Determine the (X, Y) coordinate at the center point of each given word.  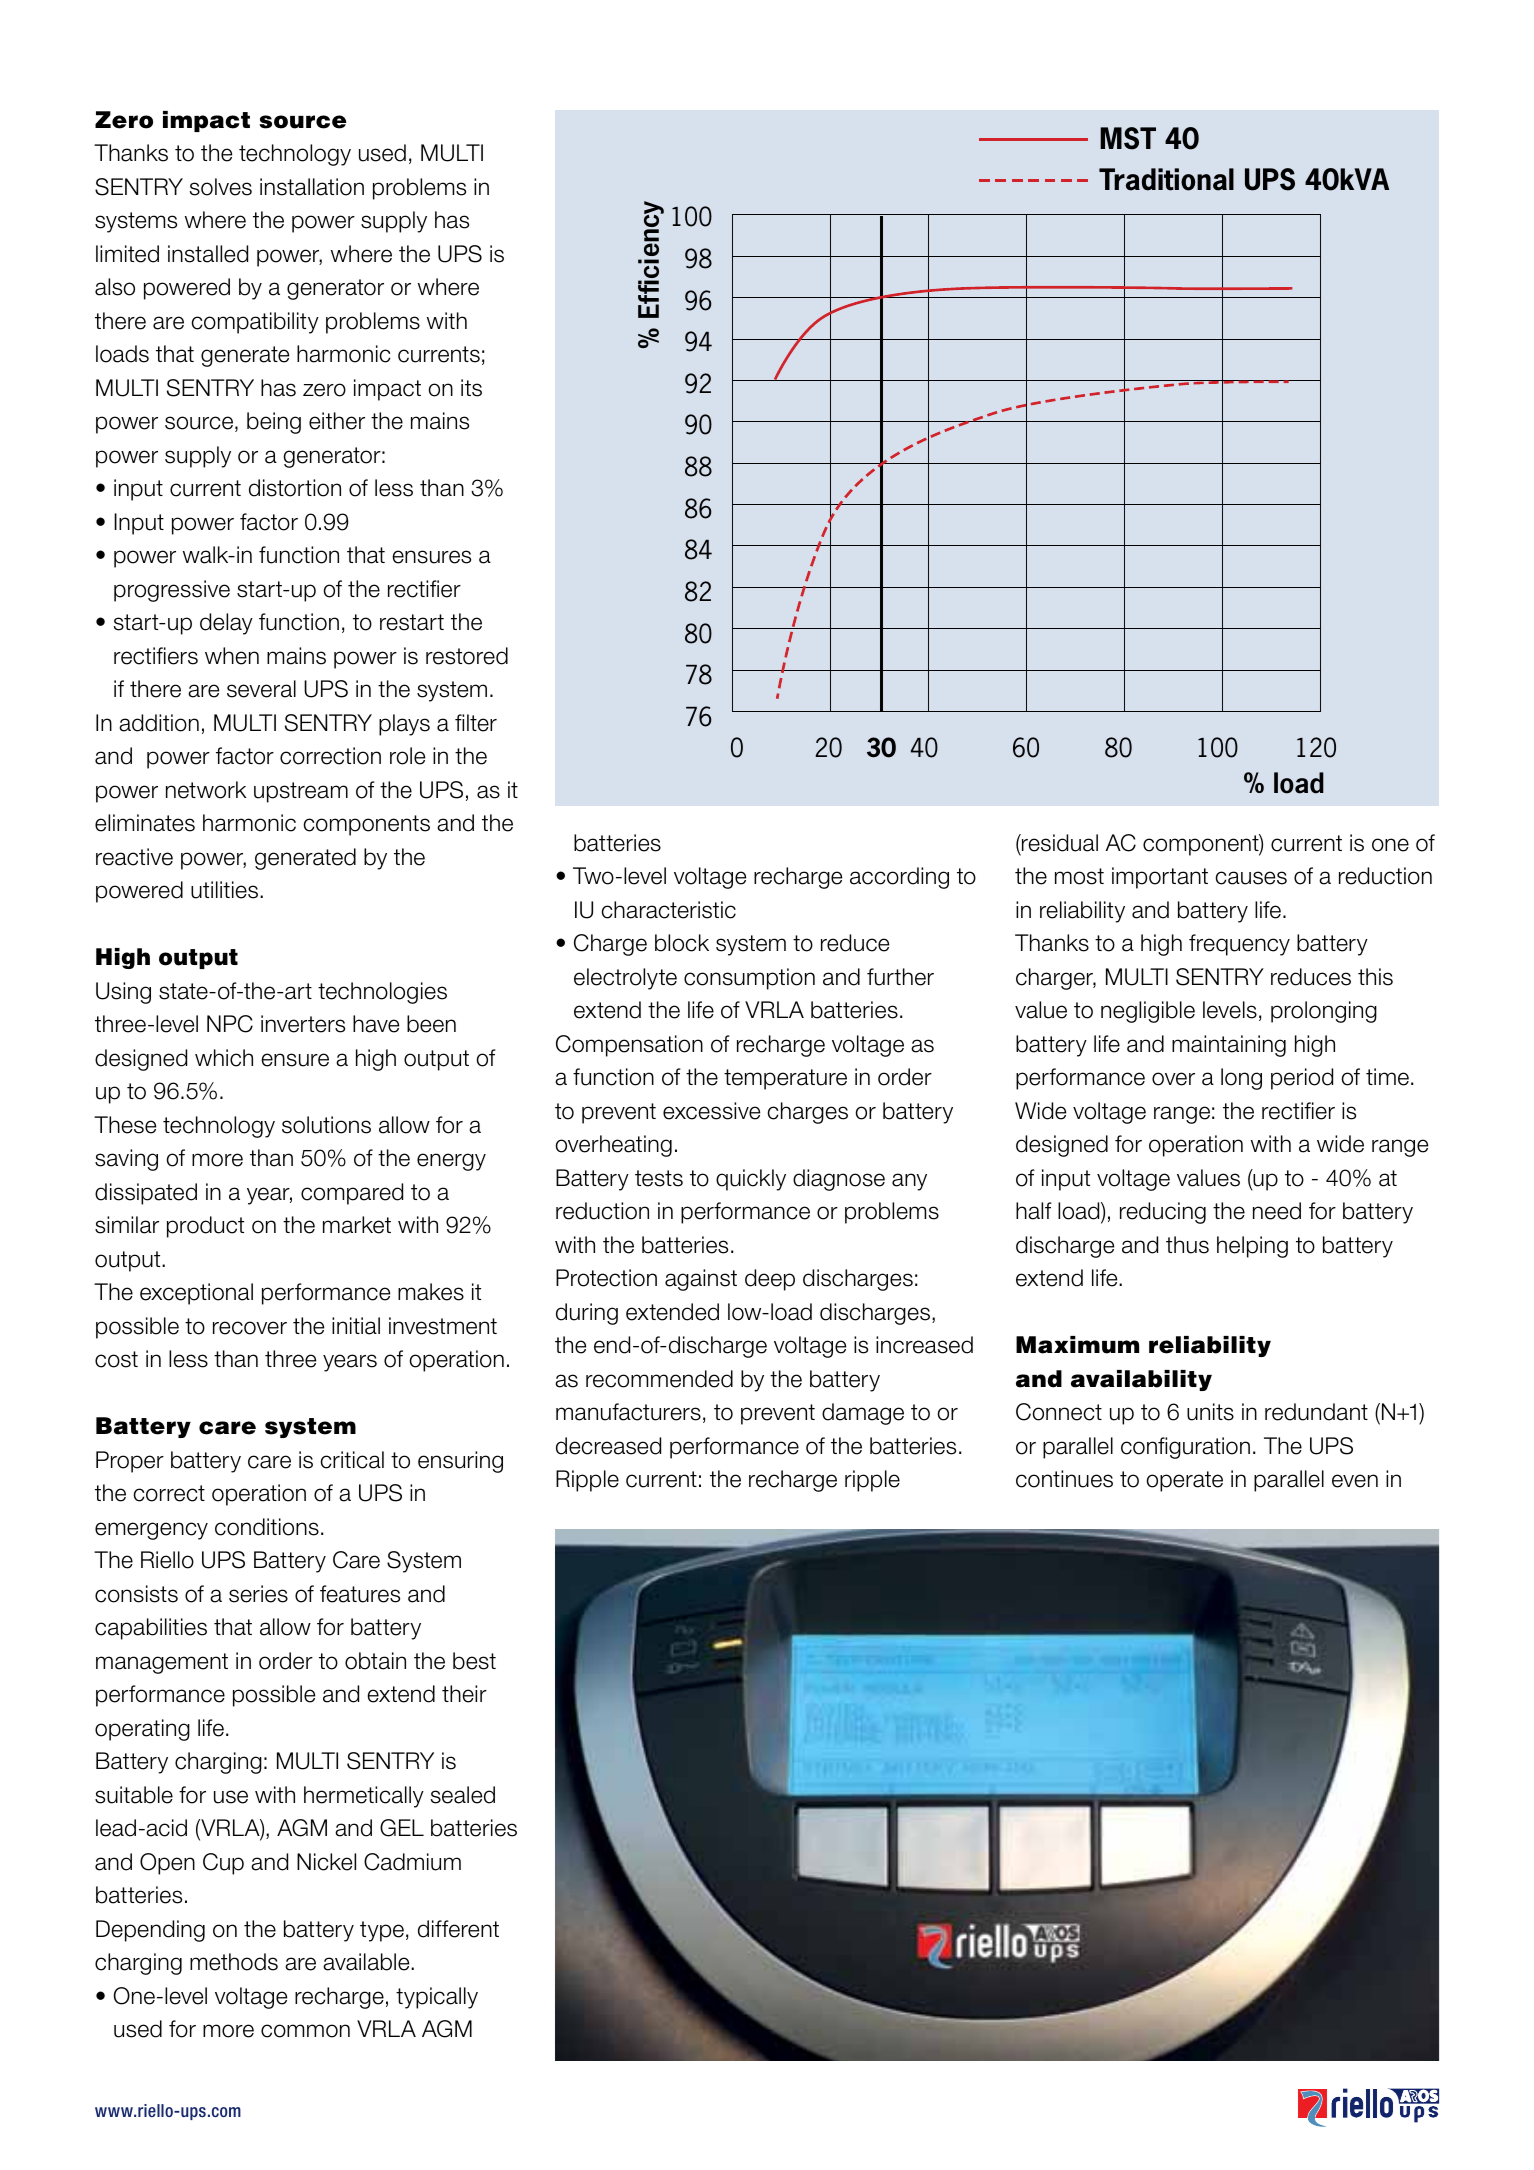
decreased (608, 1446)
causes (1251, 878)
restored (467, 656)
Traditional (1166, 179)
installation (312, 187)
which (224, 1058)
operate (1185, 1481)
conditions (267, 1527)
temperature (785, 1079)
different (458, 1929)
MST (1128, 138)
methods (234, 1962)
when (232, 656)
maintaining (1229, 1046)
